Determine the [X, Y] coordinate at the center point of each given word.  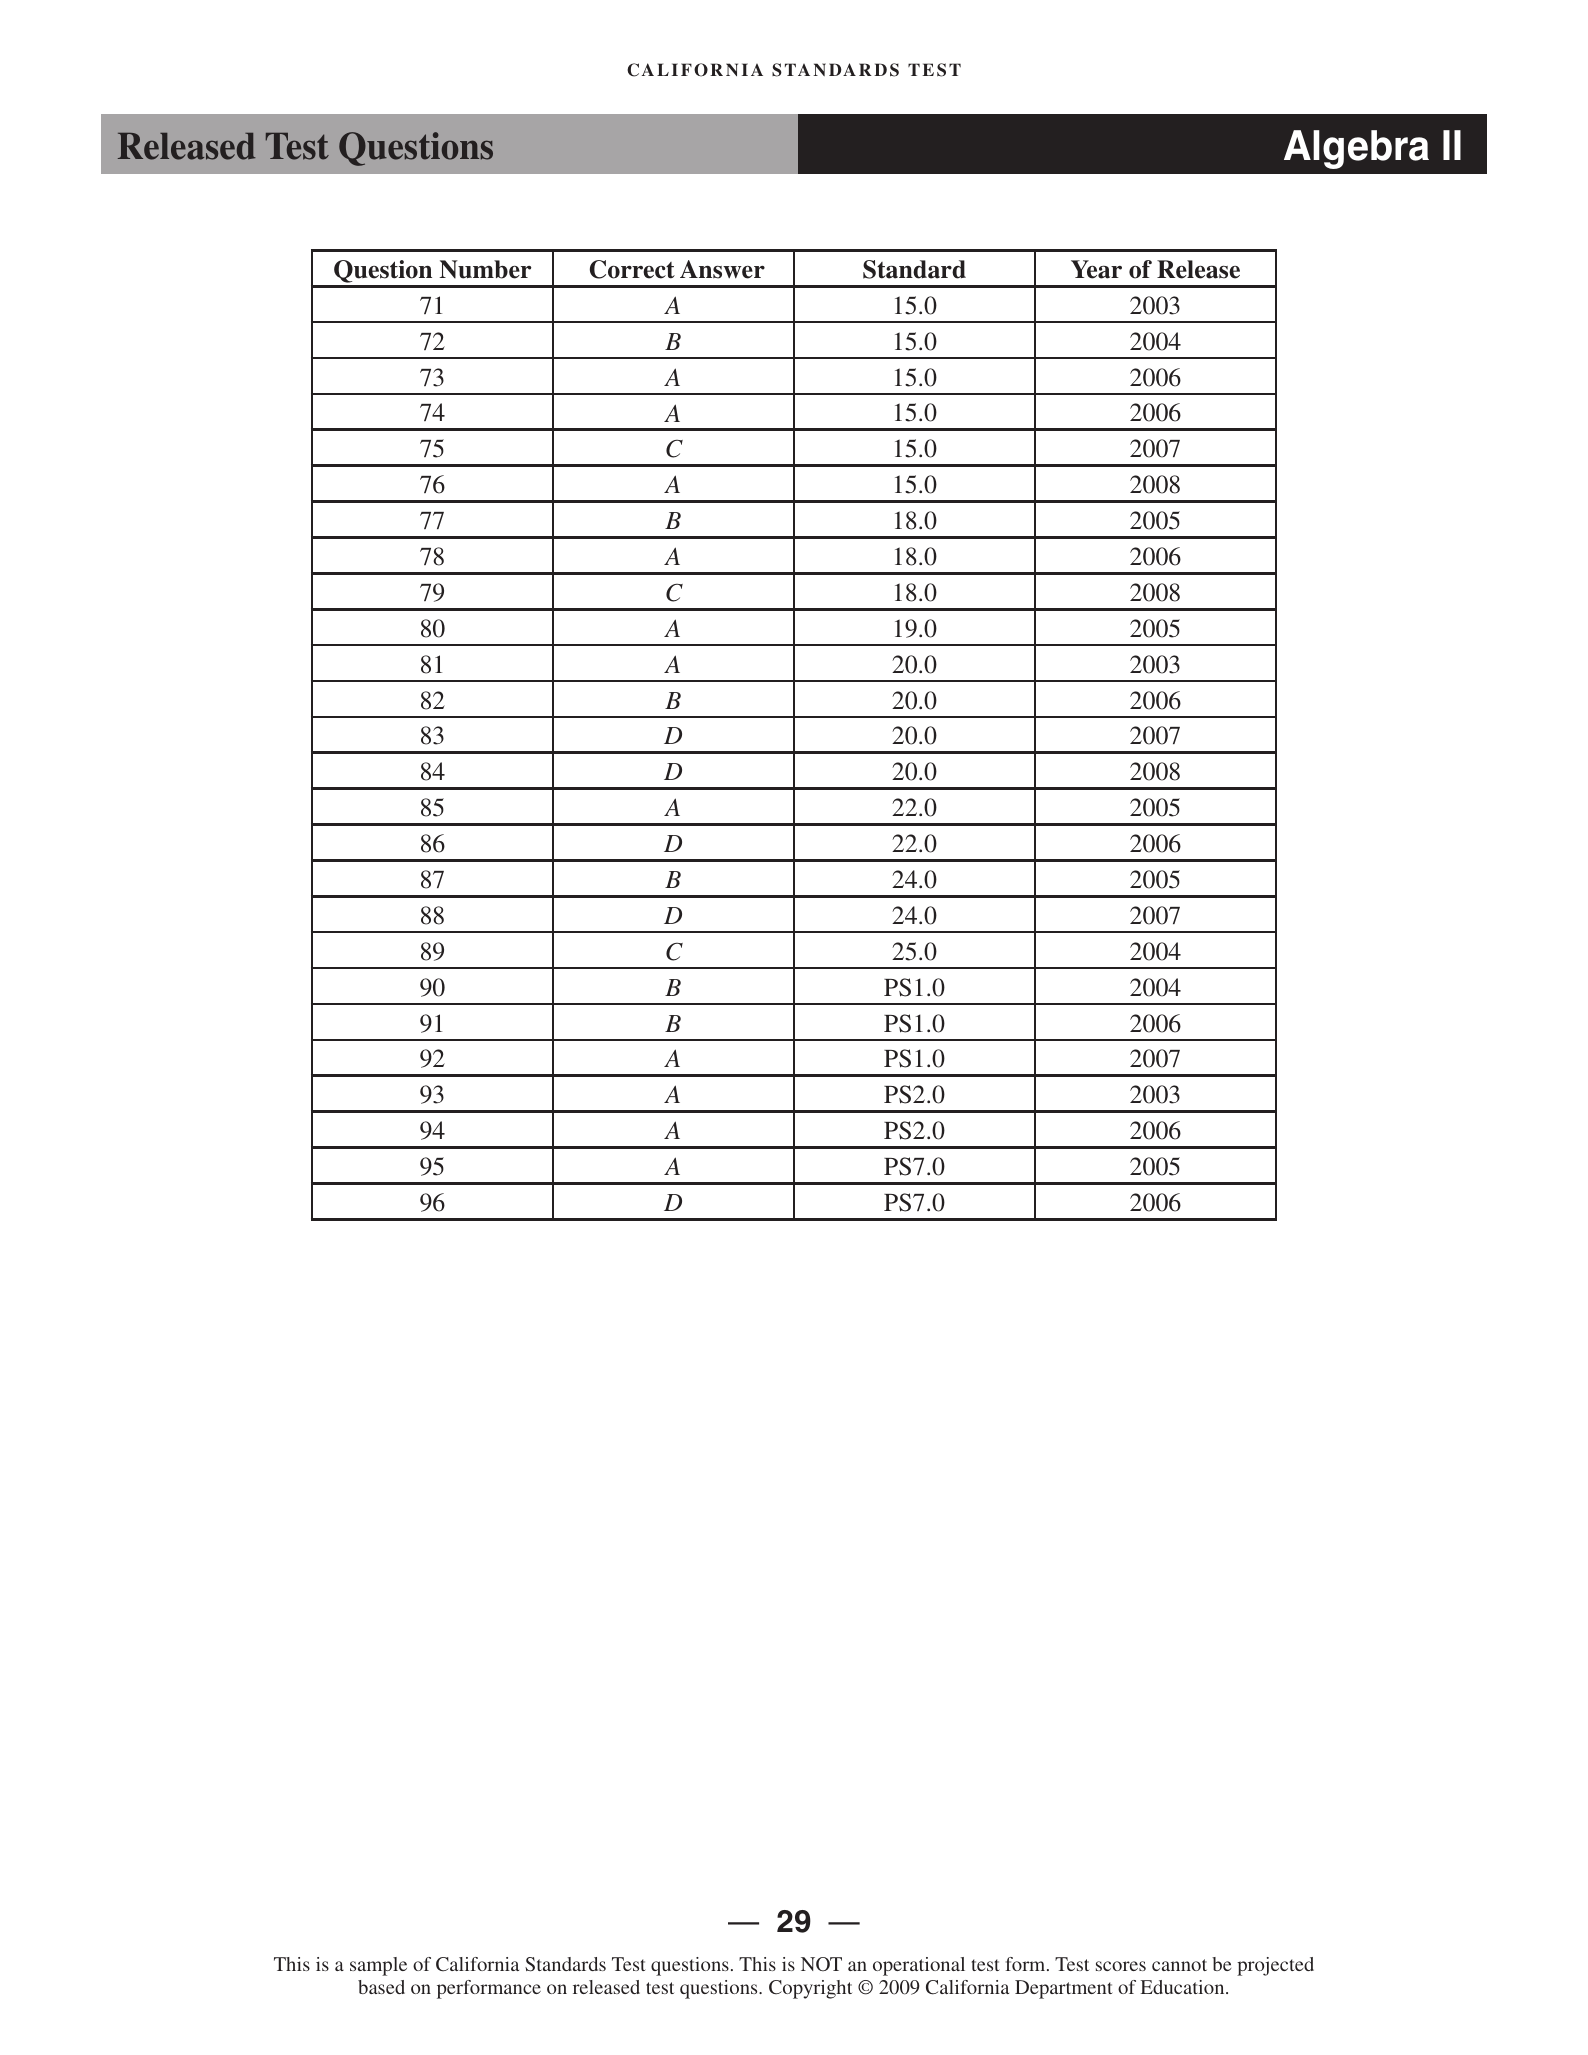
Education [1183, 1987]
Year [1096, 269]
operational [919, 1966]
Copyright [810, 1989]
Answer [722, 269]
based [381, 1987]
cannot [1179, 1965]
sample [378, 1966]
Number [485, 269]
